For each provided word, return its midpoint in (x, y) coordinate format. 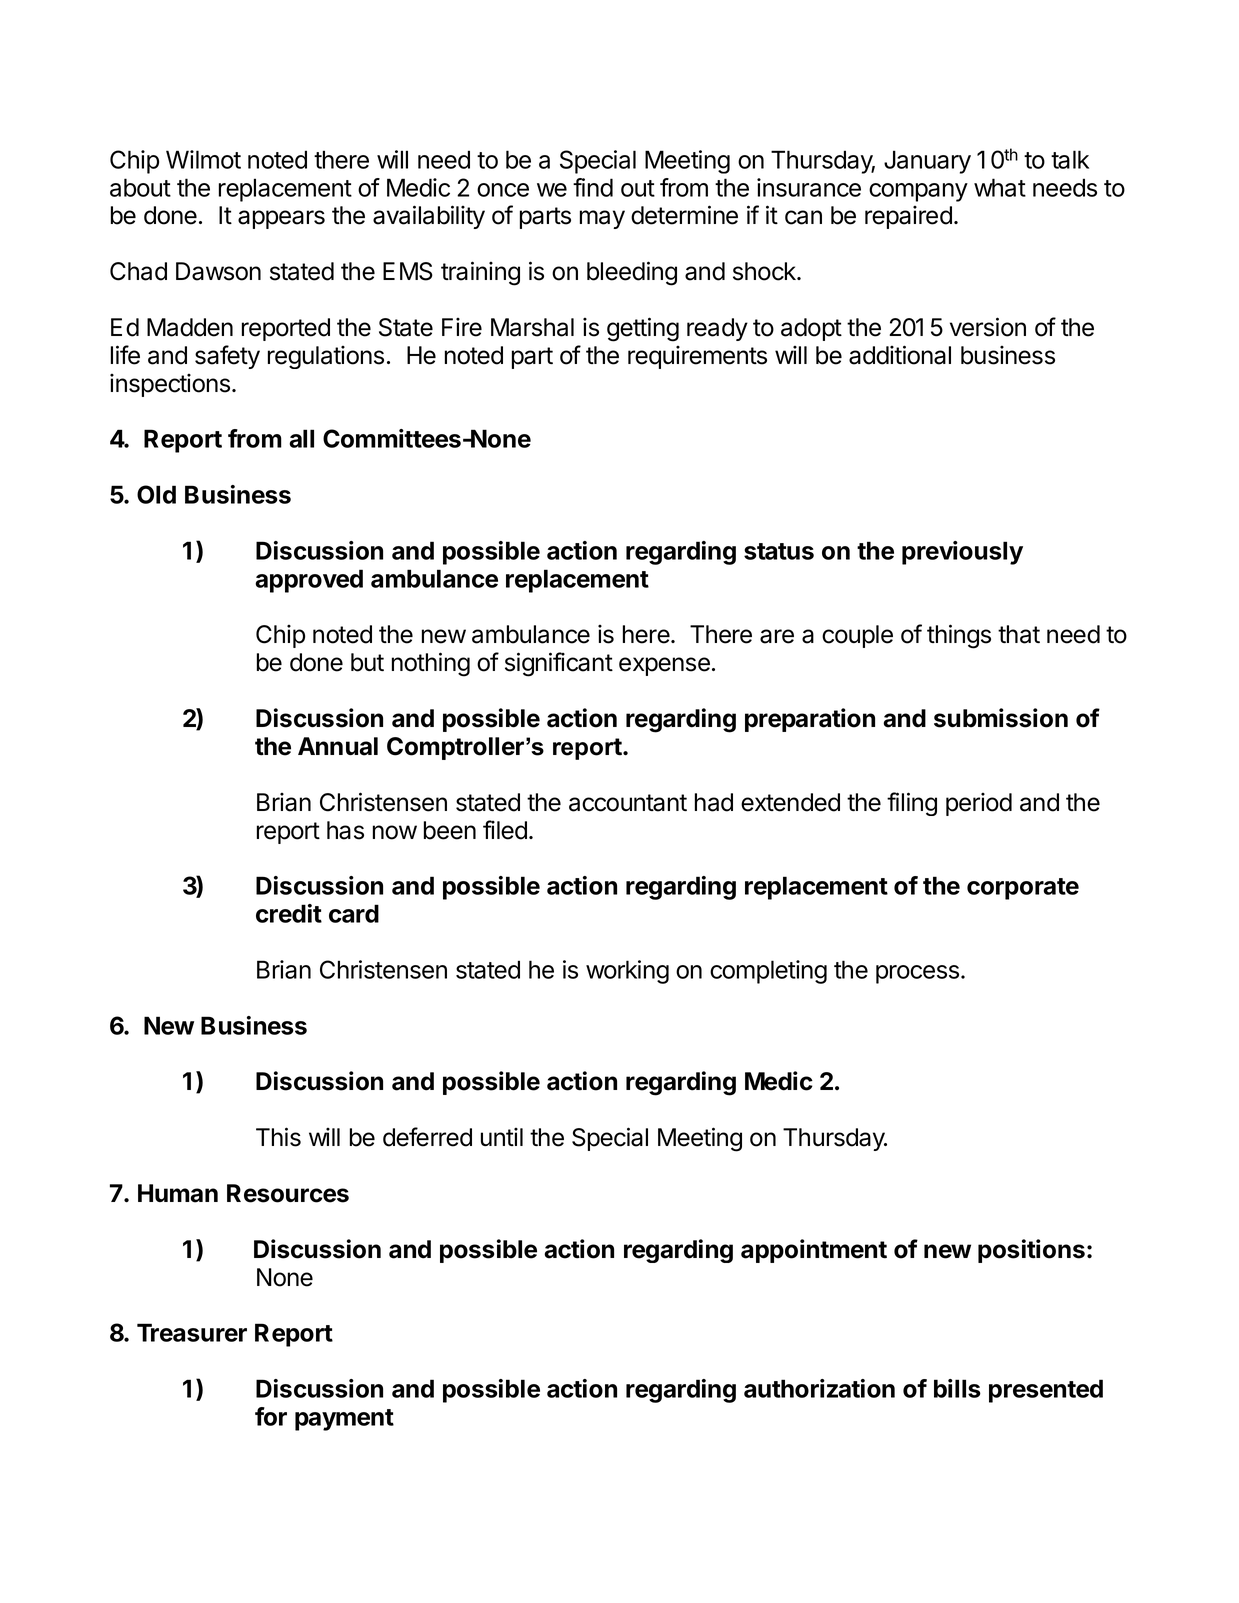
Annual (338, 746)
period (979, 804)
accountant (628, 803)
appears (281, 219)
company (918, 192)
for (271, 1416)
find (593, 187)
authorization (819, 1388)
